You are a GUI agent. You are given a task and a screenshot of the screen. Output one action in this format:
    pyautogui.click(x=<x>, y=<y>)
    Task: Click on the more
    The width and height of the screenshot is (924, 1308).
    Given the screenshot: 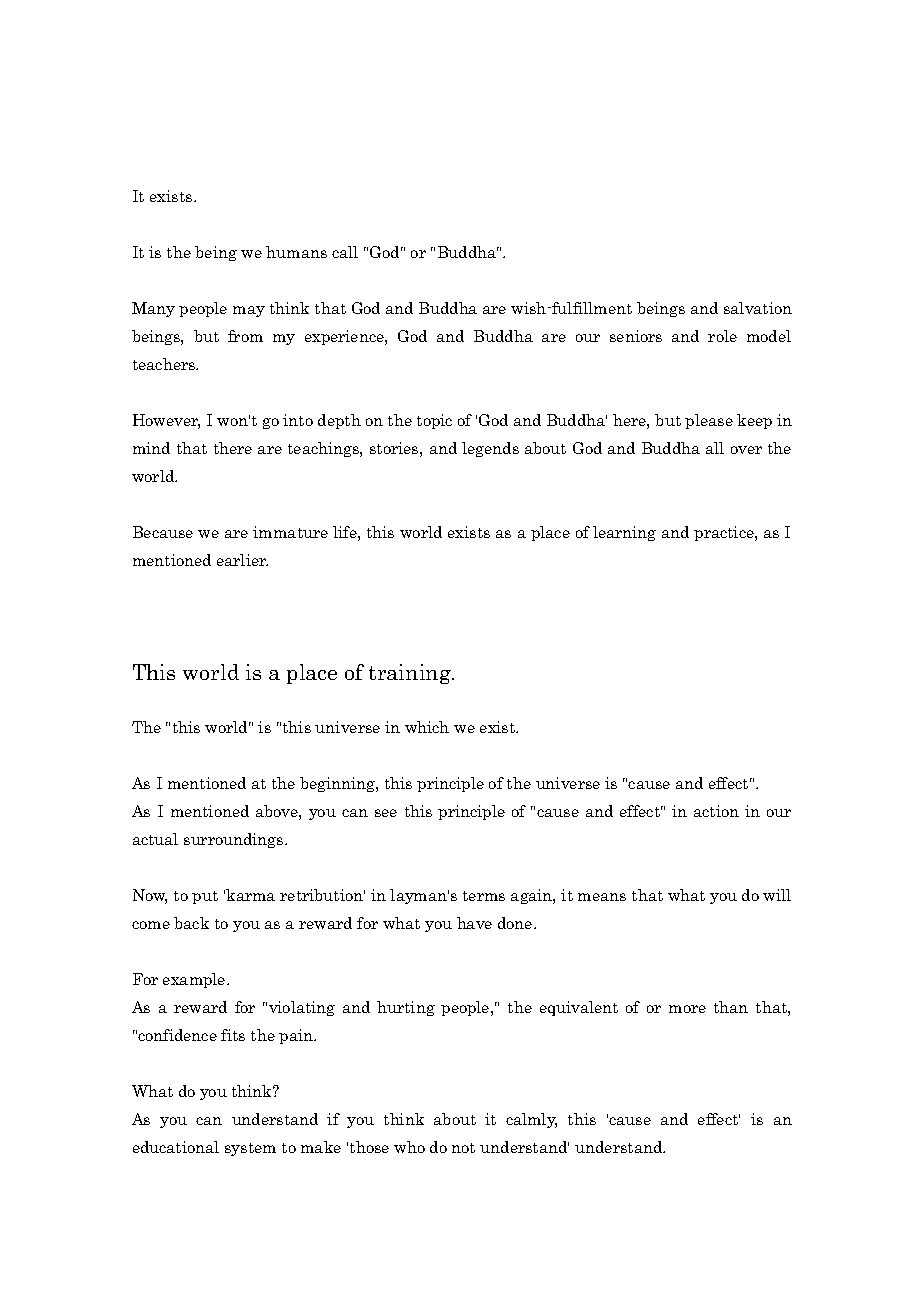 What is the action you would take?
    pyautogui.click(x=687, y=1009)
